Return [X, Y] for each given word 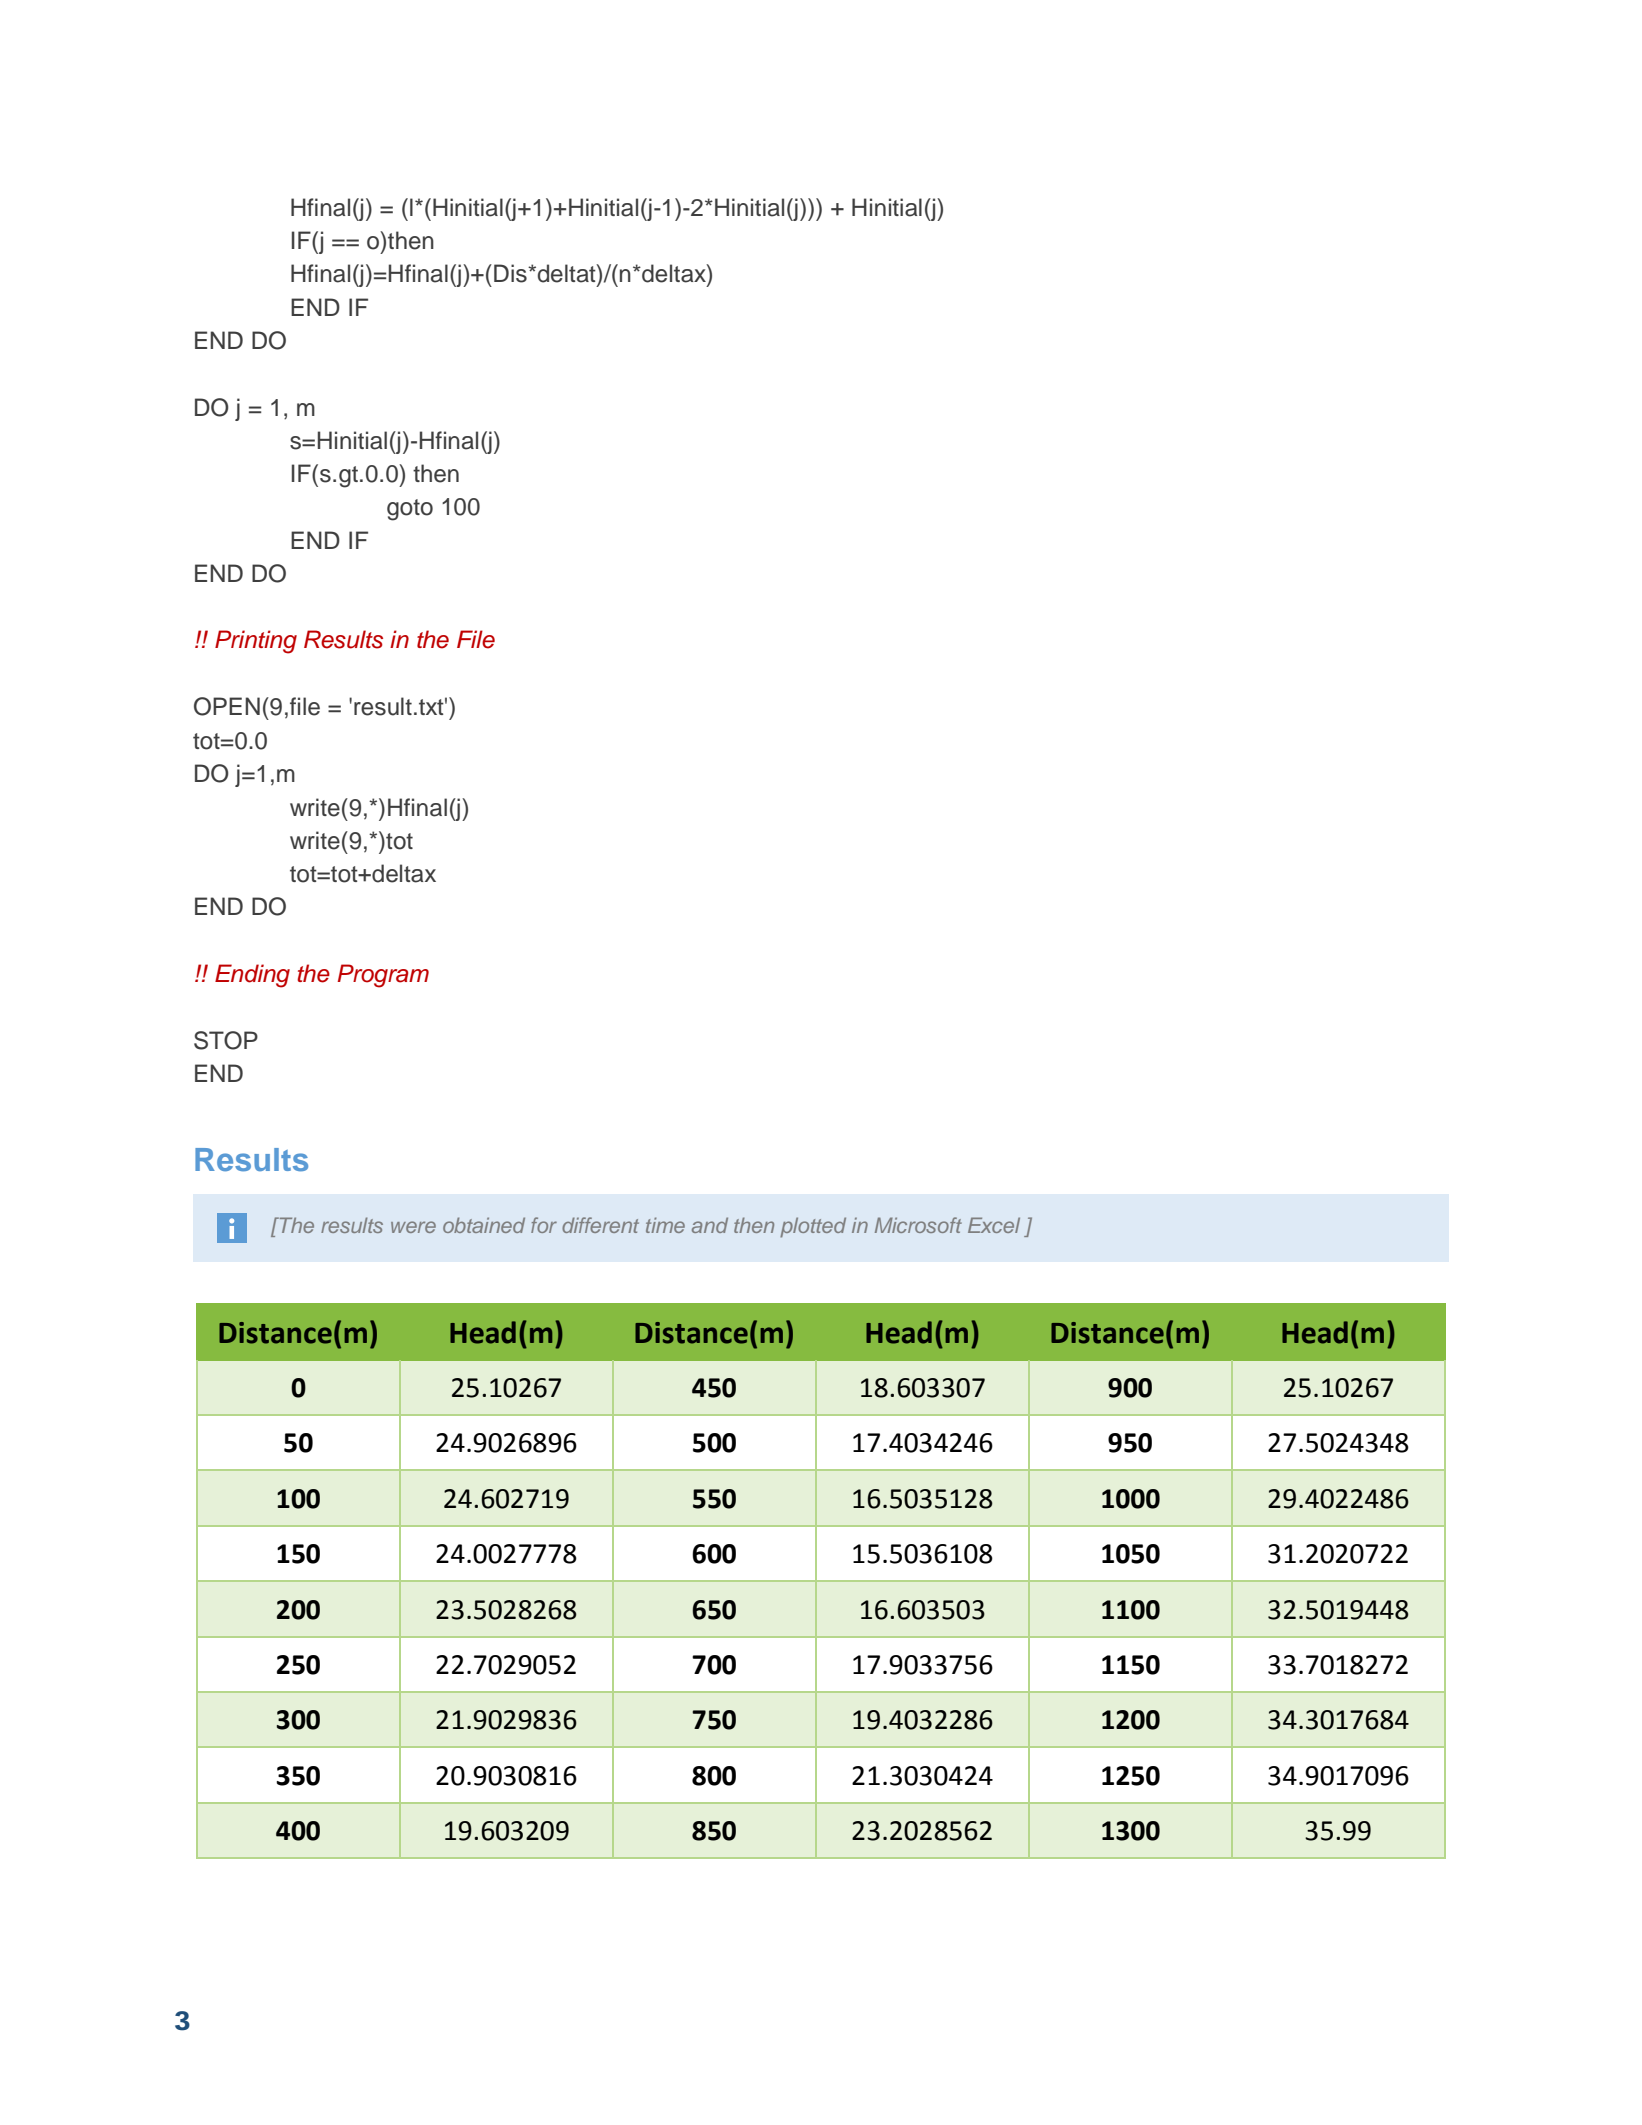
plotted [813, 1227]
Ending [252, 976]
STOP [226, 1040]
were [413, 1227]
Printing [256, 642]
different [600, 1225]
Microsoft [918, 1225]
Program [383, 976]
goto [410, 510]
